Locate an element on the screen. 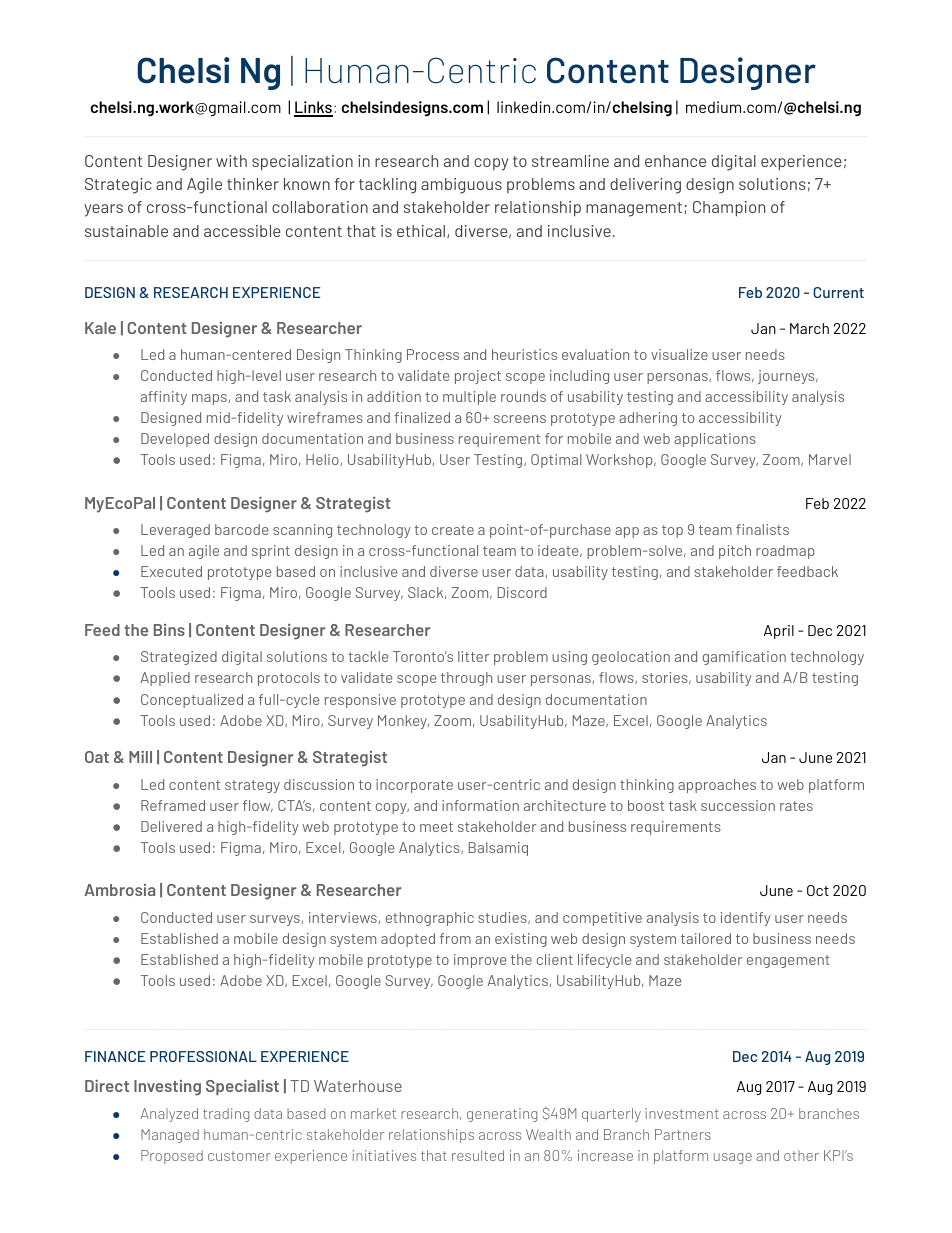 The image size is (952, 1233). applications is located at coordinates (715, 440).
